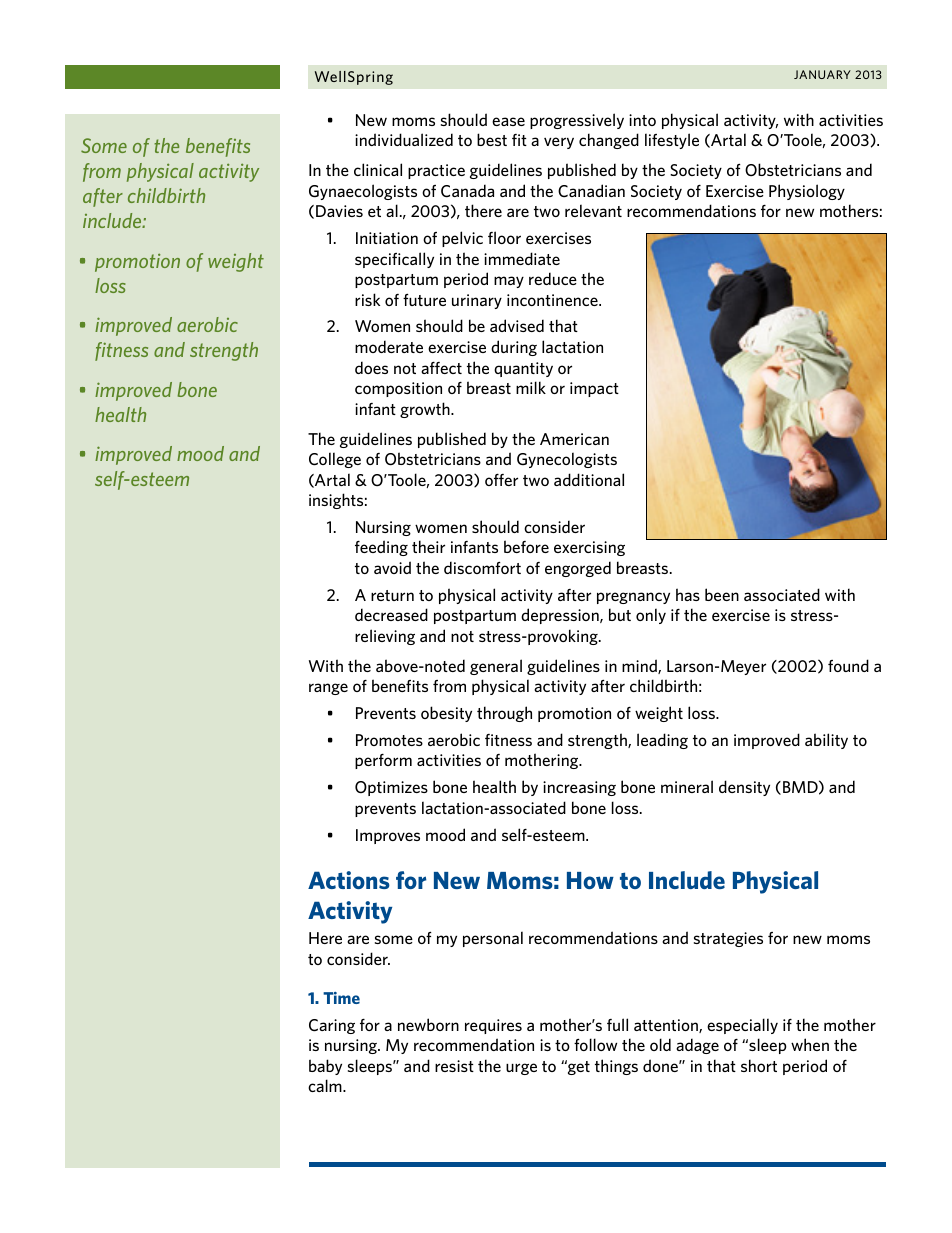 The width and height of the page is (952, 1233). Describe the element at coordinates (579, 788) in the page. I see `increasing` at that location.
